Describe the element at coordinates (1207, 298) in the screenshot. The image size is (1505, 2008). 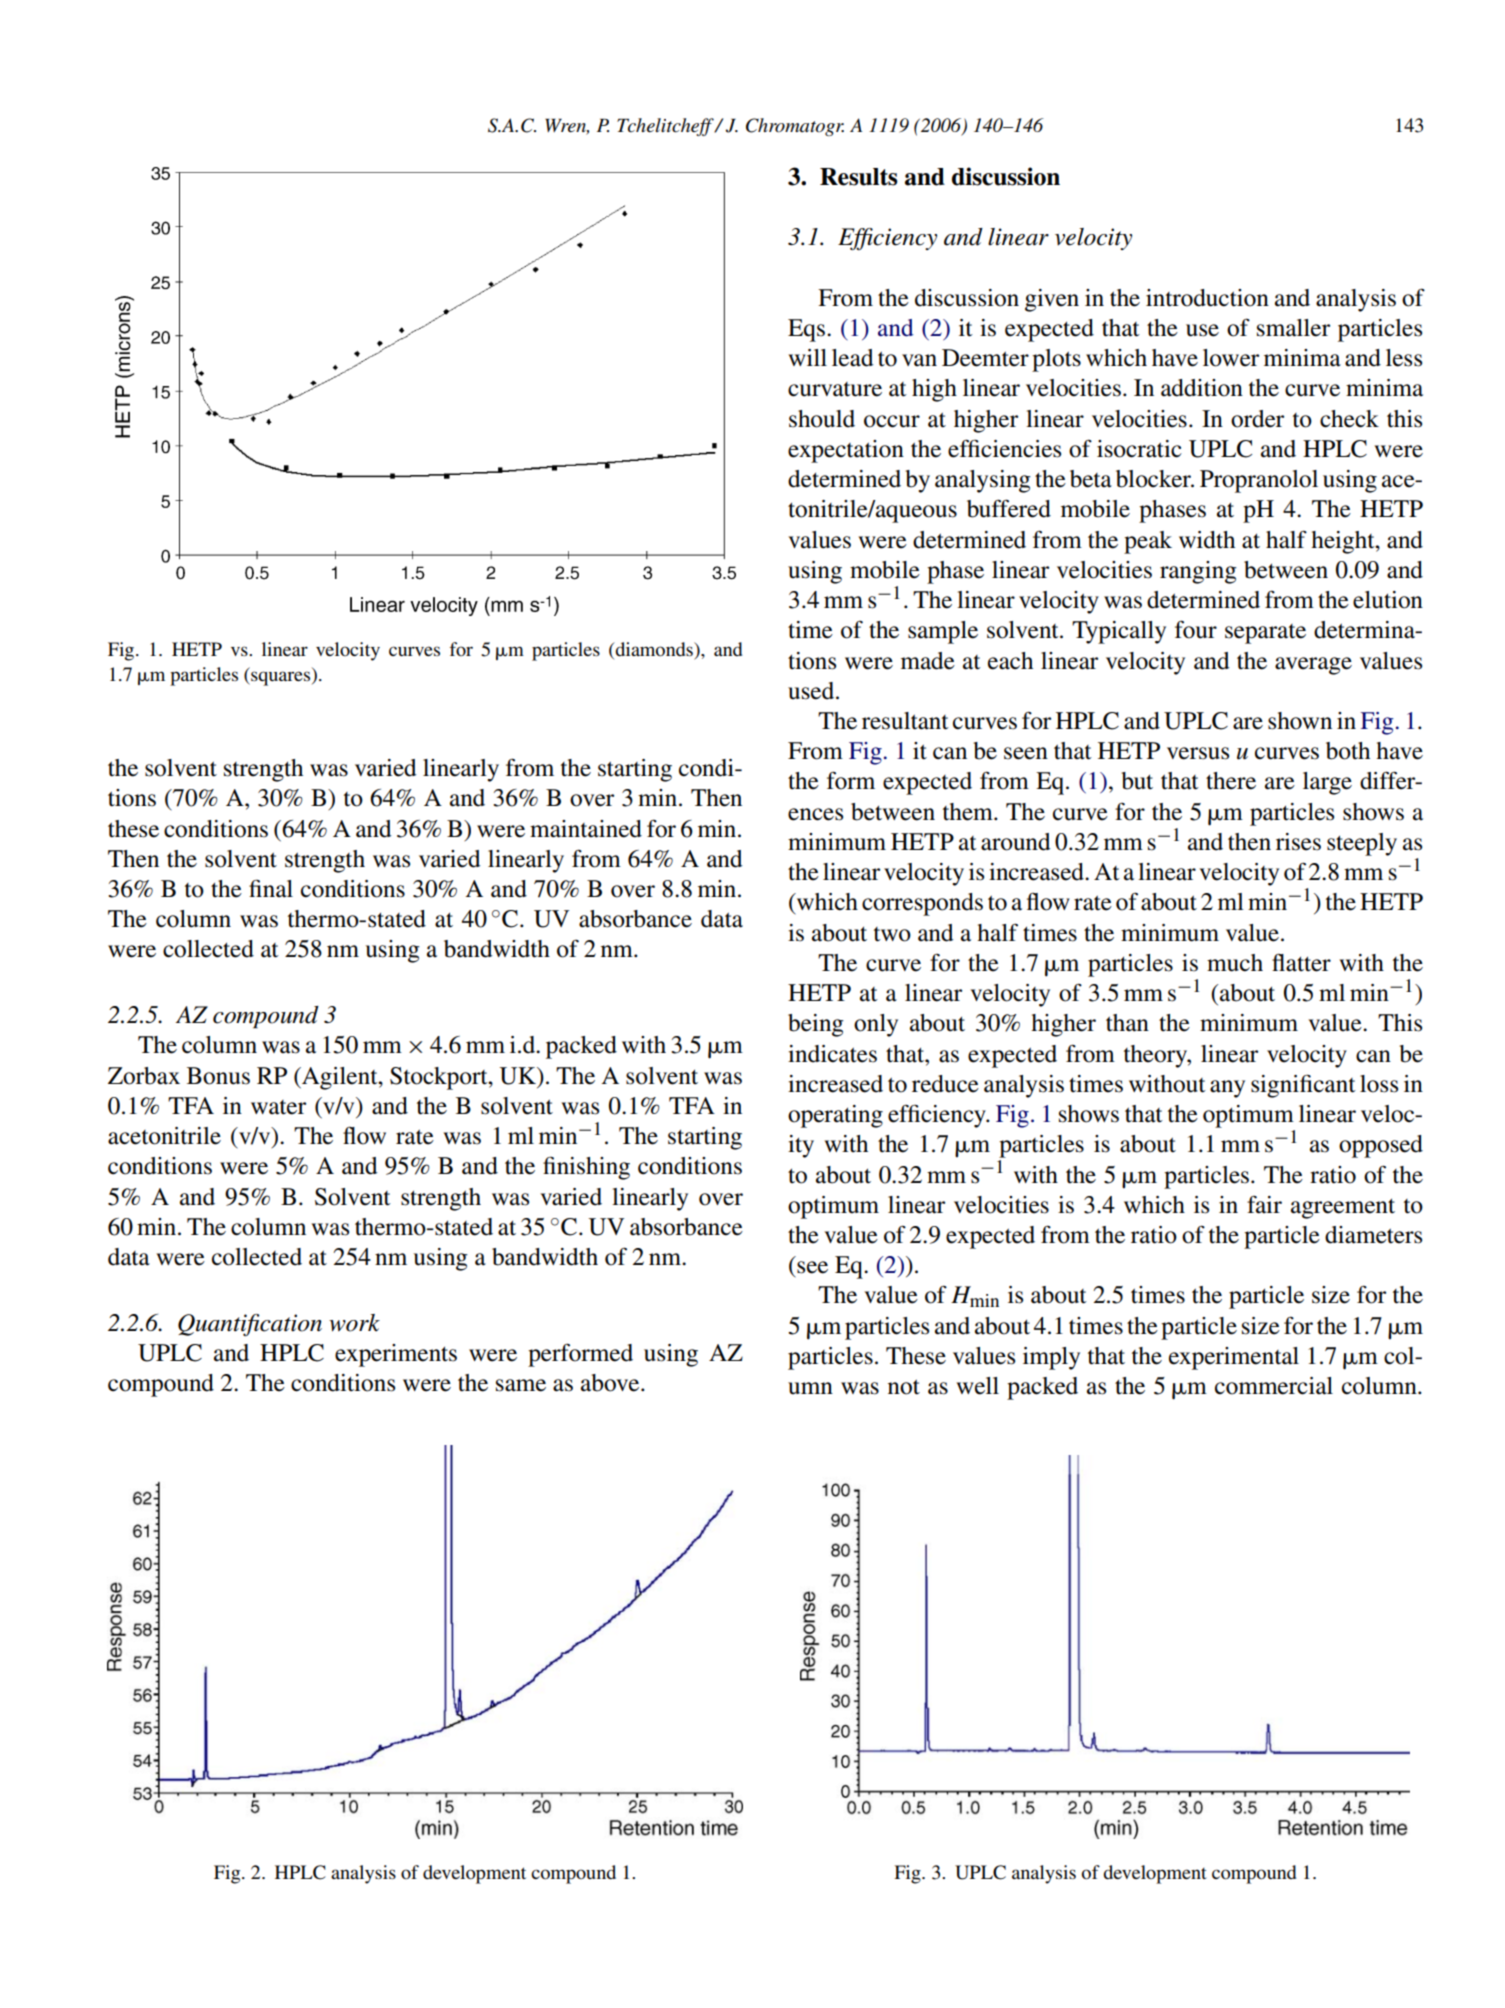
I see `introduction` at that location.
